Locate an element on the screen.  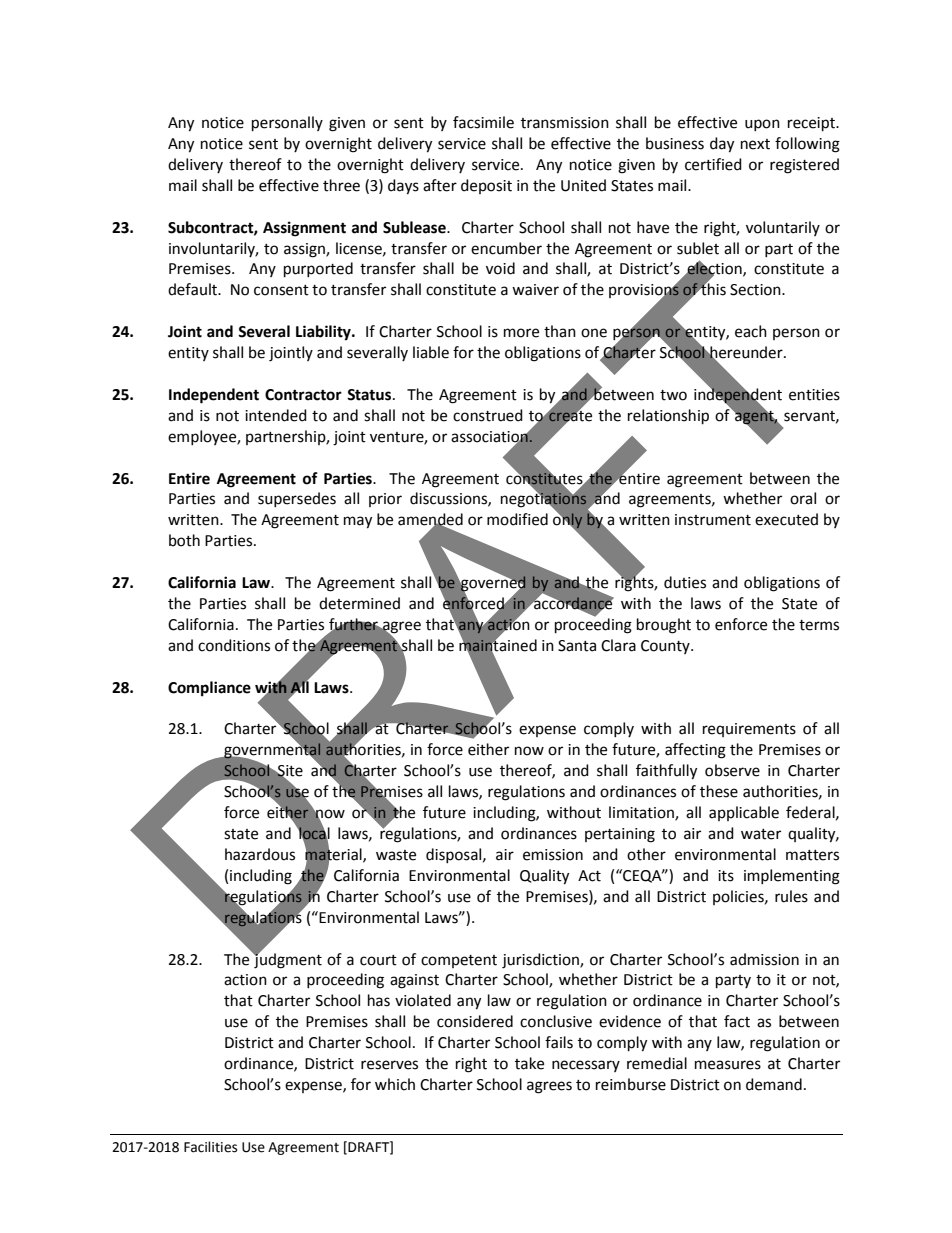
next is located at coordinates (755, 144).
